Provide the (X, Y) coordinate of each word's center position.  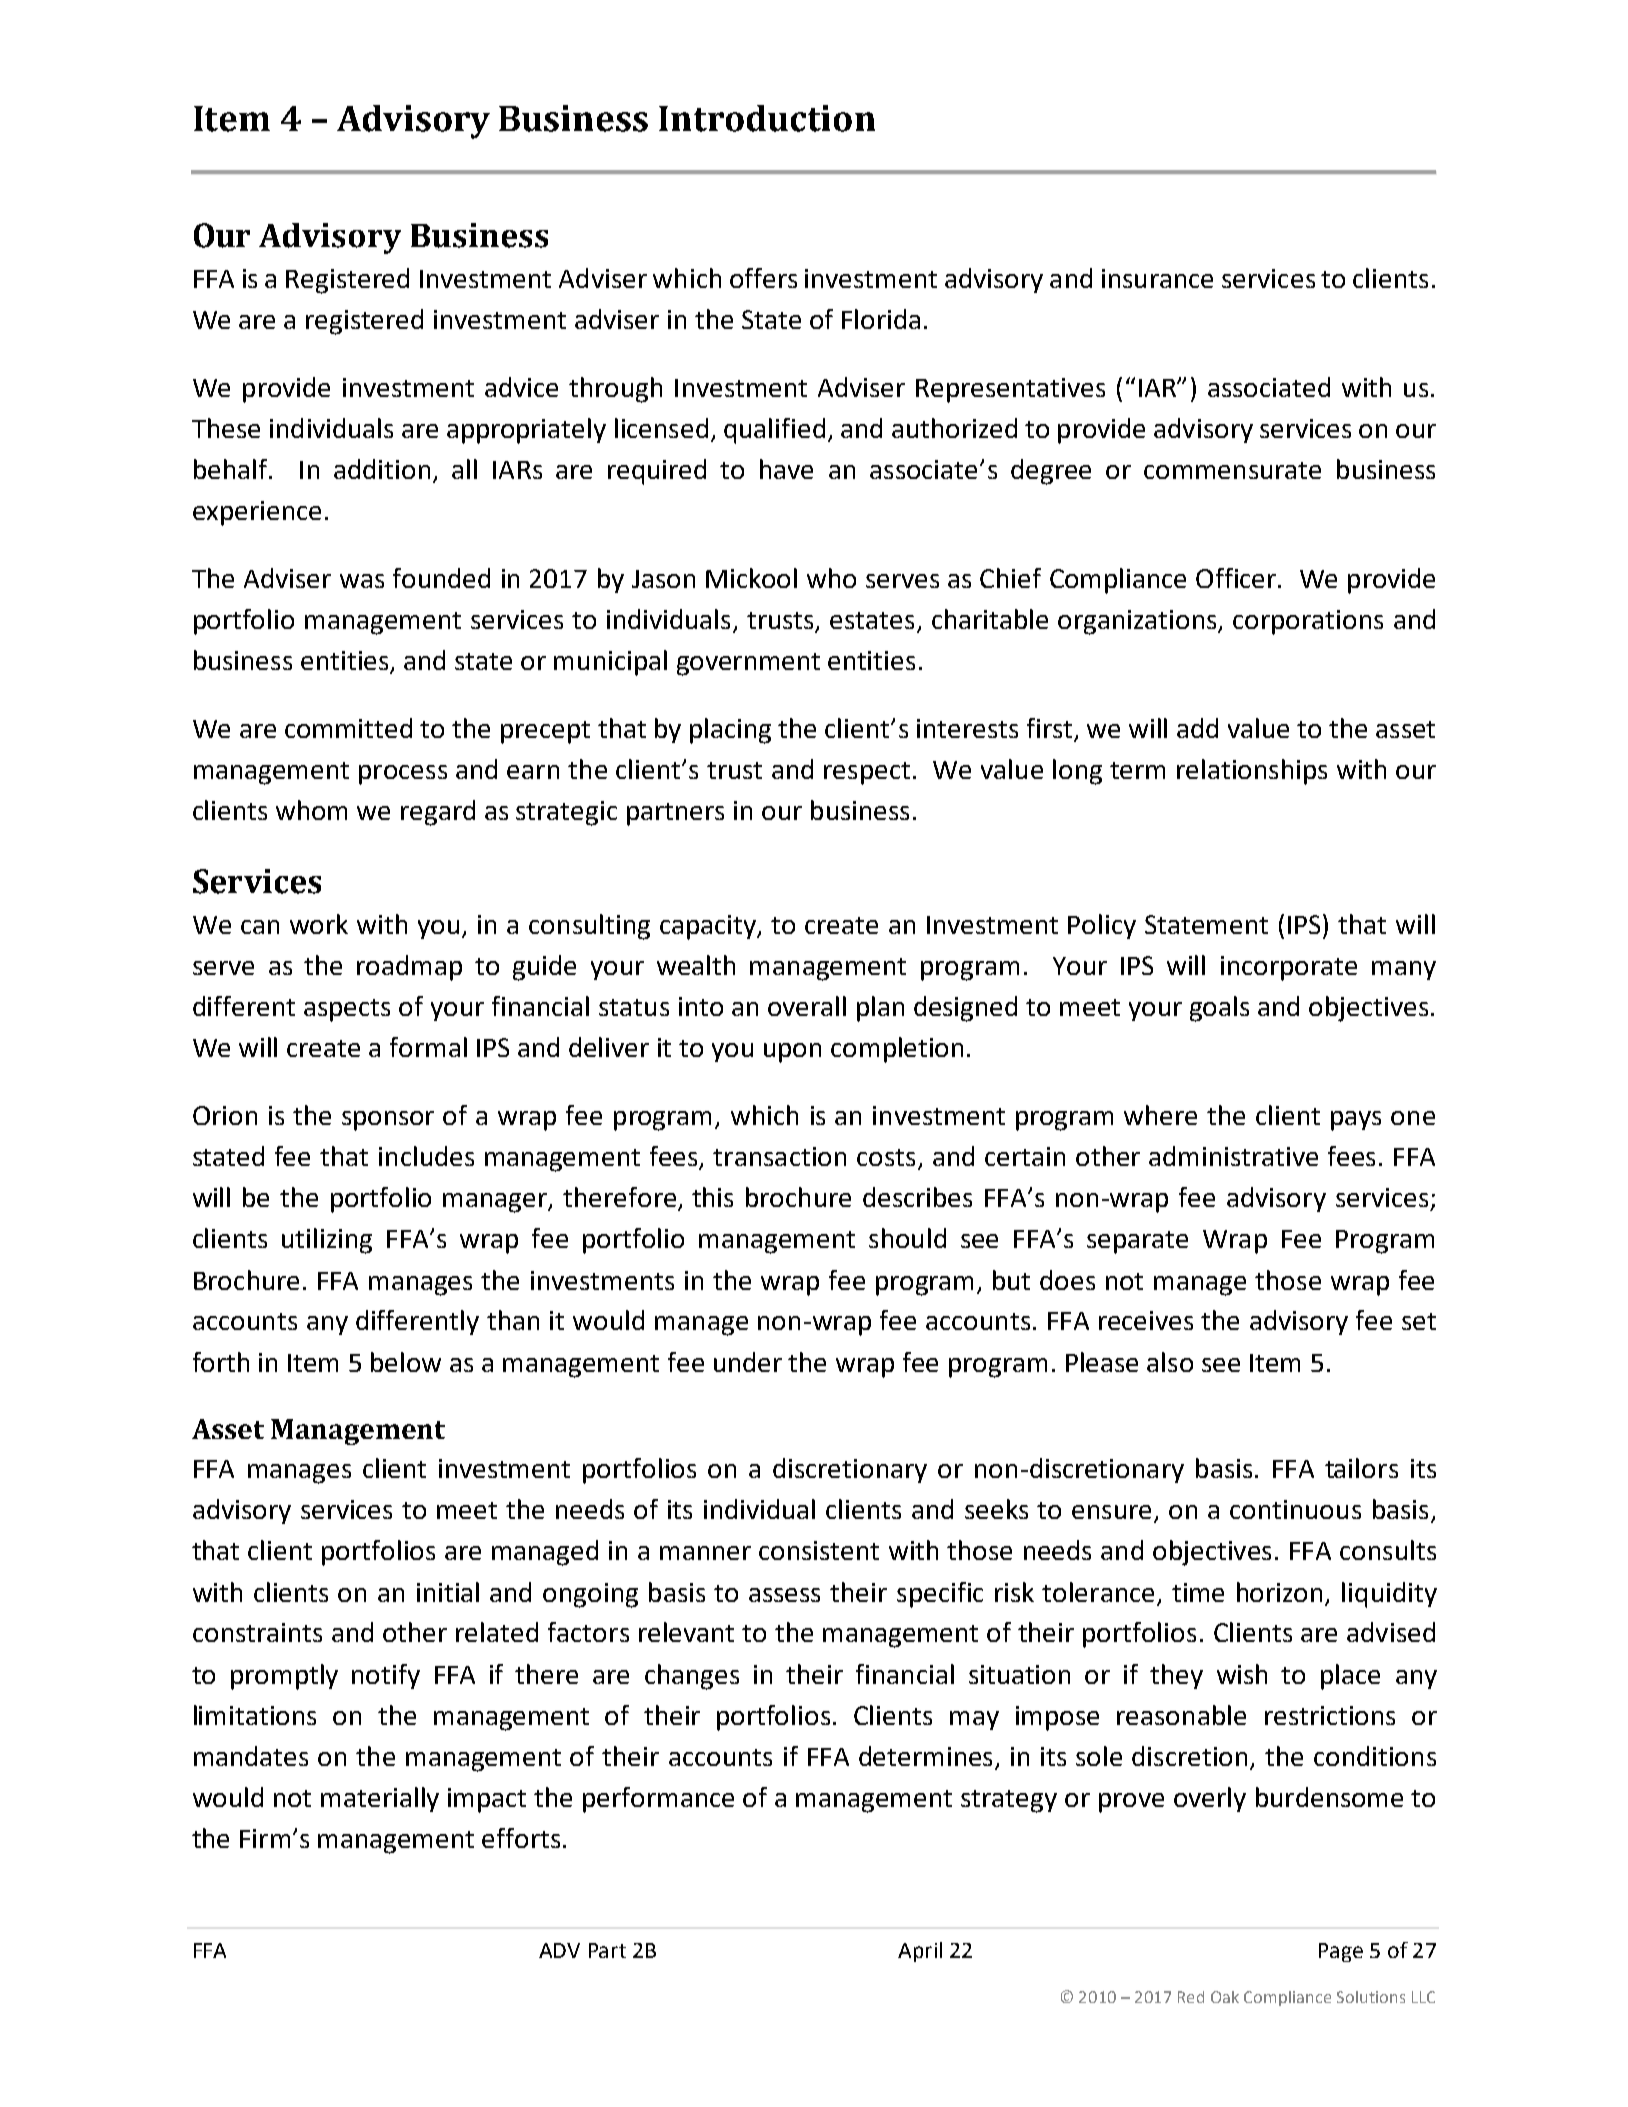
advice (521, 387)
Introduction (767, 118)
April (920, 1952)
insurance (1157, 278)
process (403, 775)
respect (867, 773)
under (748, 1362)
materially (380, 1799)
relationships (1252, 772)
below (406, 1362)
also (1170, 1362)
